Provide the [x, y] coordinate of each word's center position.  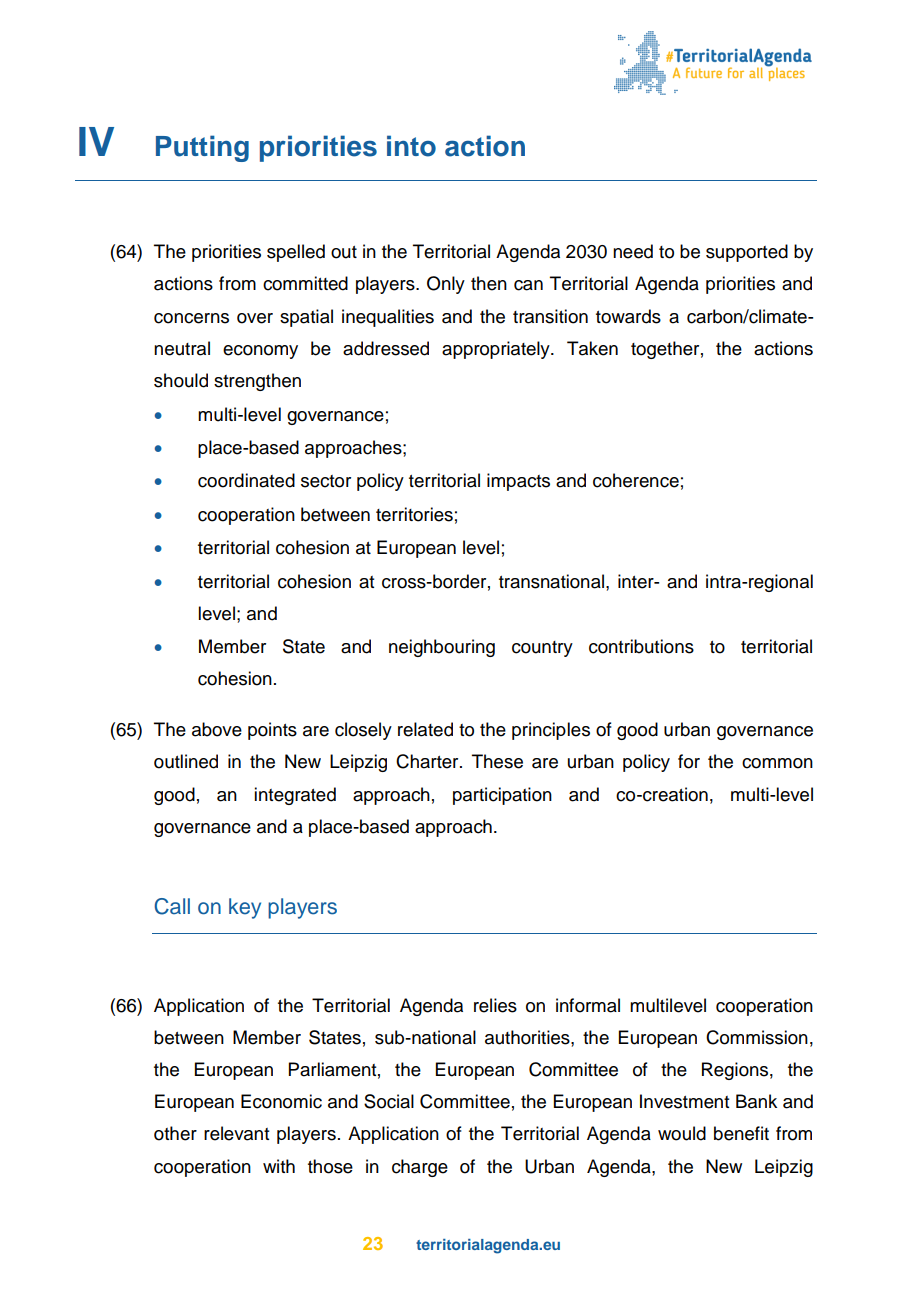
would [682, 1133]
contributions [641, 646]
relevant [236, 1133]
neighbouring [442, 648]
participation [502, 796]
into [411, 146]
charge [420, 1168]
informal [588, 1005]
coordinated [246, 480]
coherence [636, 480]
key [245, 908]
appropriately [497, 350]
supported [747, 253]
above [217, 729]
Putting [202, 148]
